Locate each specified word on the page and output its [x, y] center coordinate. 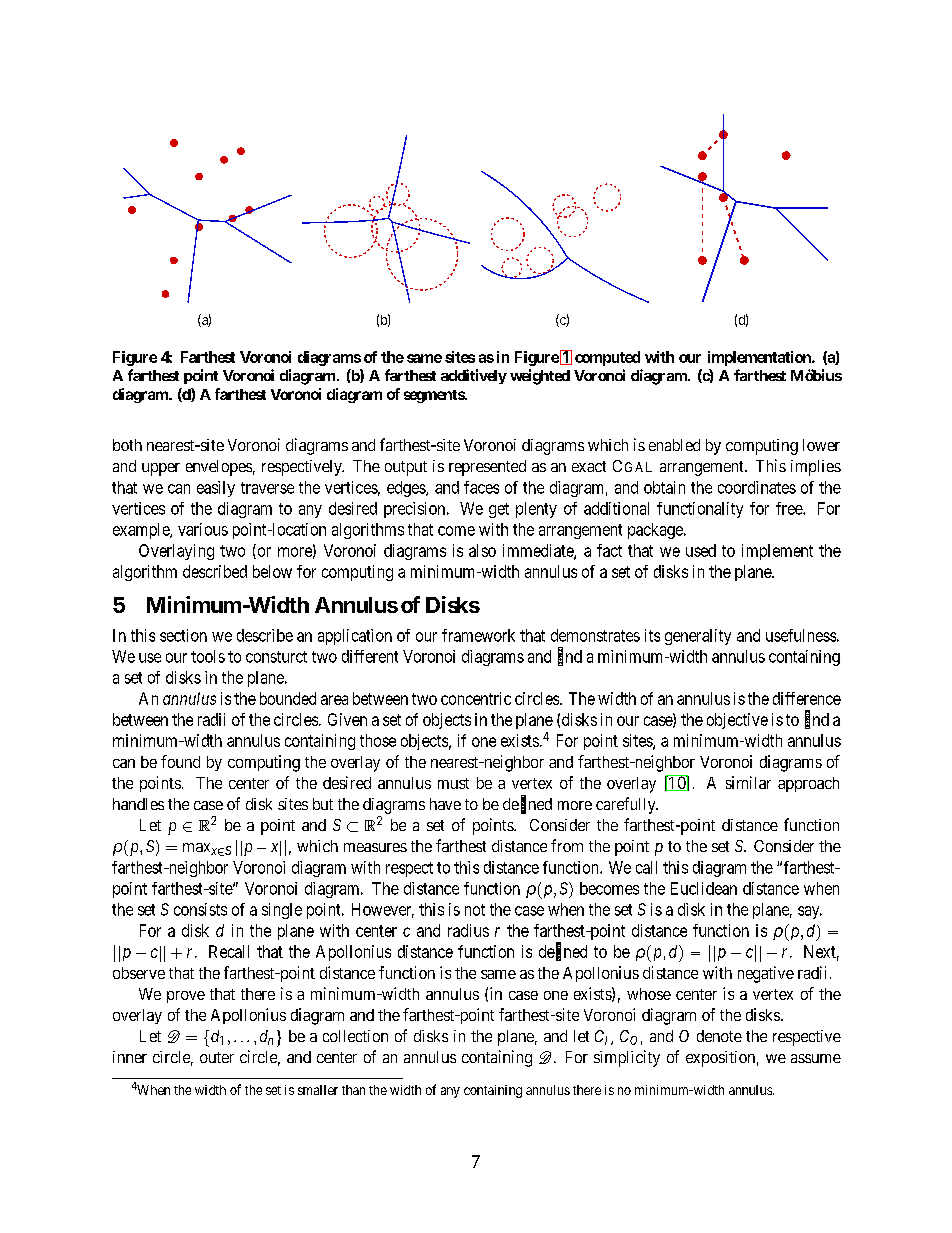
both [127, 445]
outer [217, 1057]
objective [737, 721]
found [180, 761]
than [353, 1090]
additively [474, 376]
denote [719, 1036]
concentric [476, 698]
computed [607, 358]
